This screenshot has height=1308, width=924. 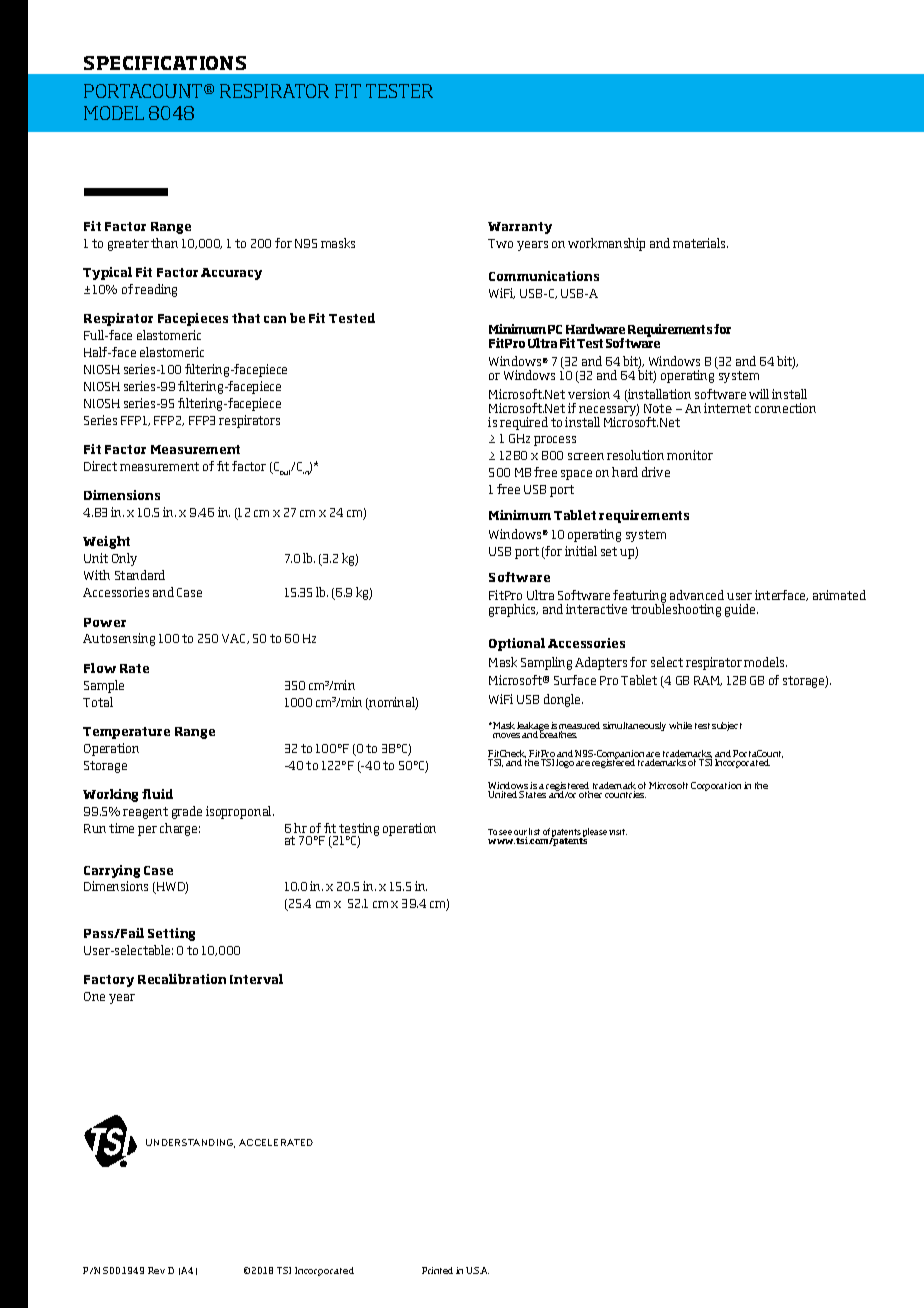 What do you see at coordinates (700, 243) in the screenshot?
I see `materials` at bounding box center [700, 243].
